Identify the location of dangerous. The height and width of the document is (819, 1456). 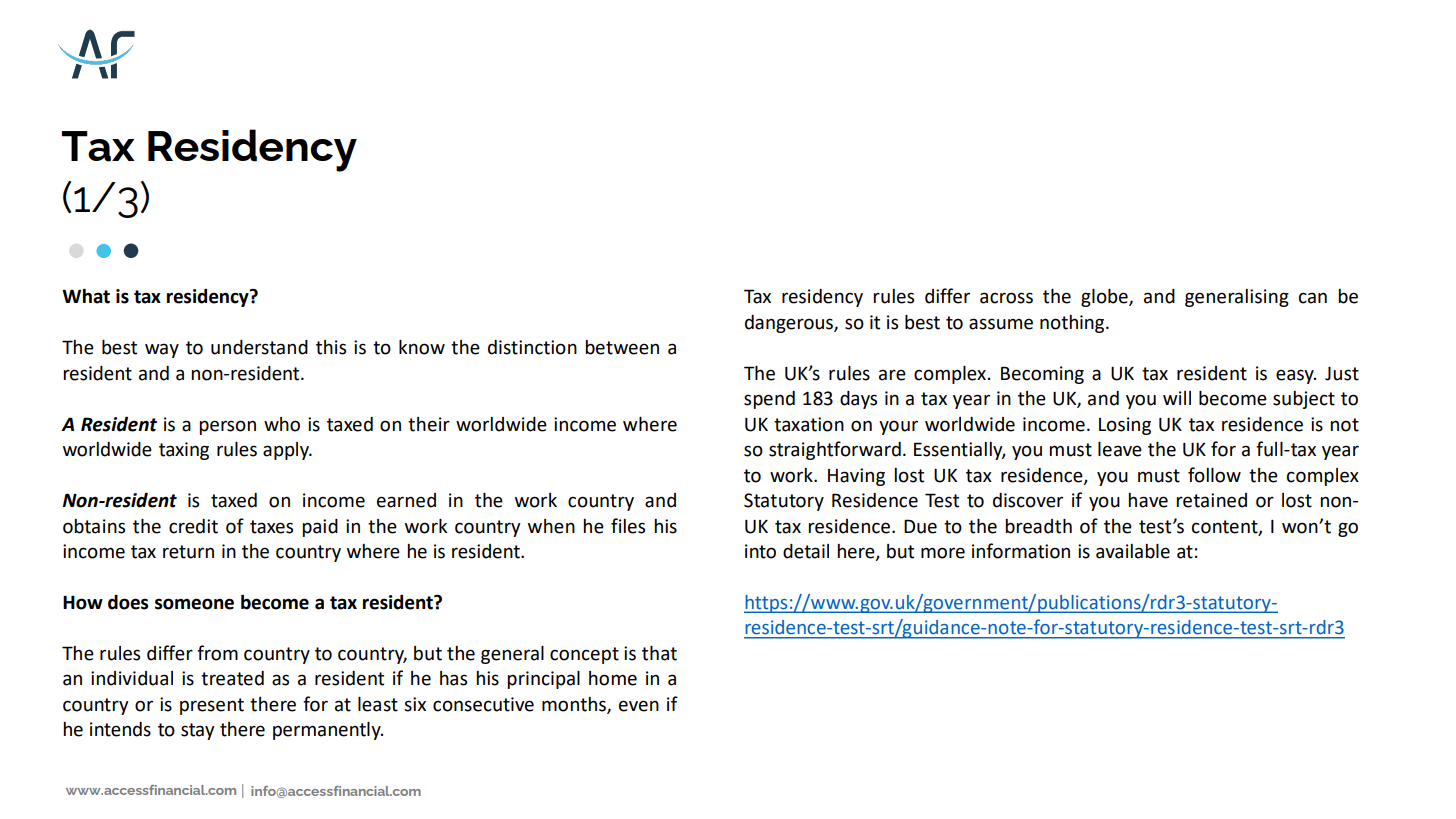
(790, 324).
